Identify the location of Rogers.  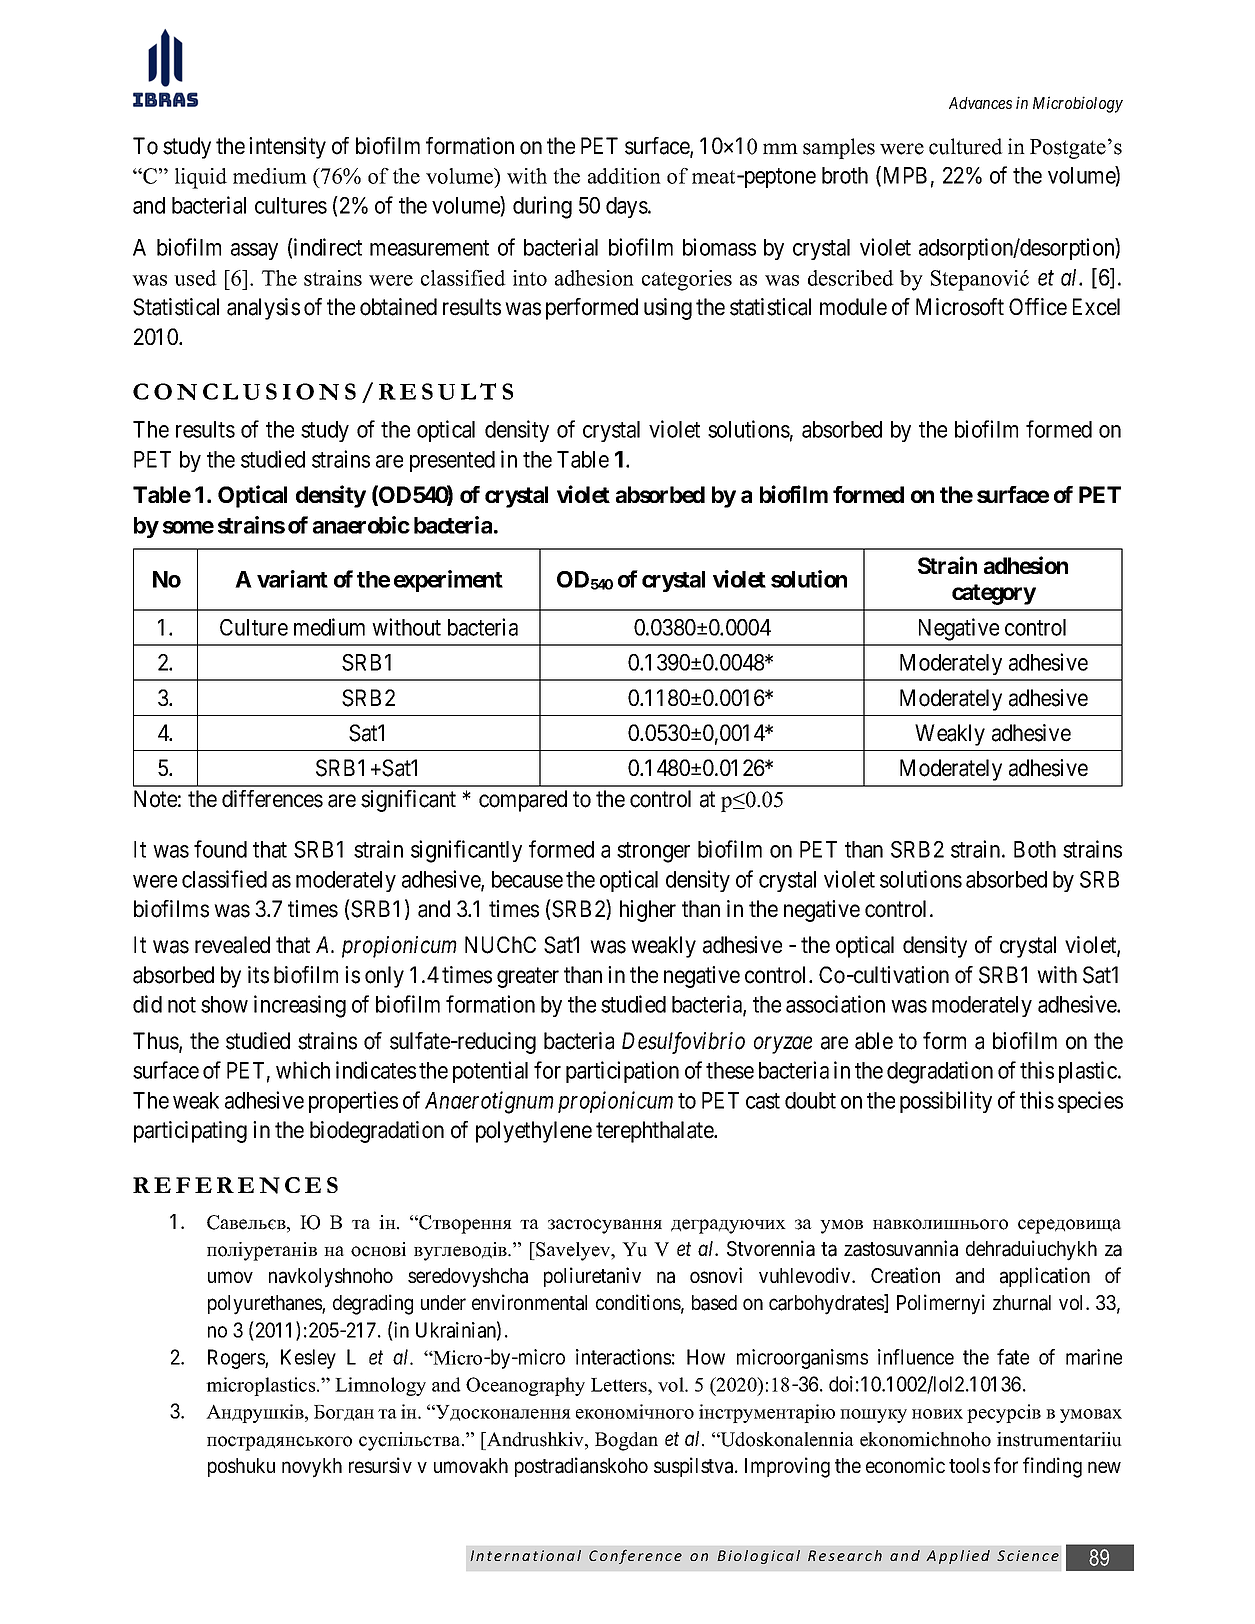
(237, 1359).
